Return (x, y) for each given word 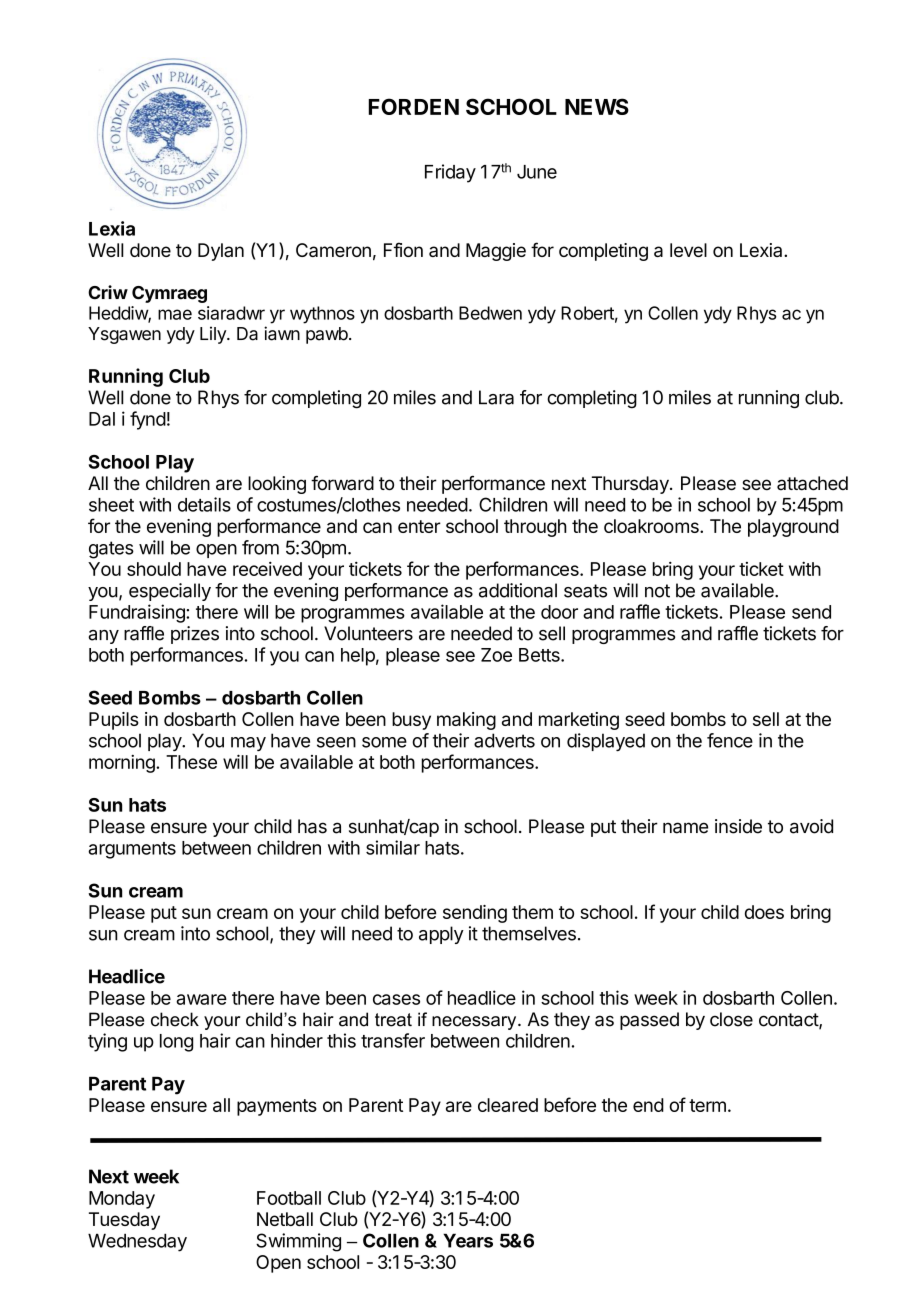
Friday (450, 173)
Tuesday (124, 1221)
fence (730, 740)
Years (468, 1240)
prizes (195, 635)
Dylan (221, 252)
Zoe (496, 655)
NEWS (597, 106)
